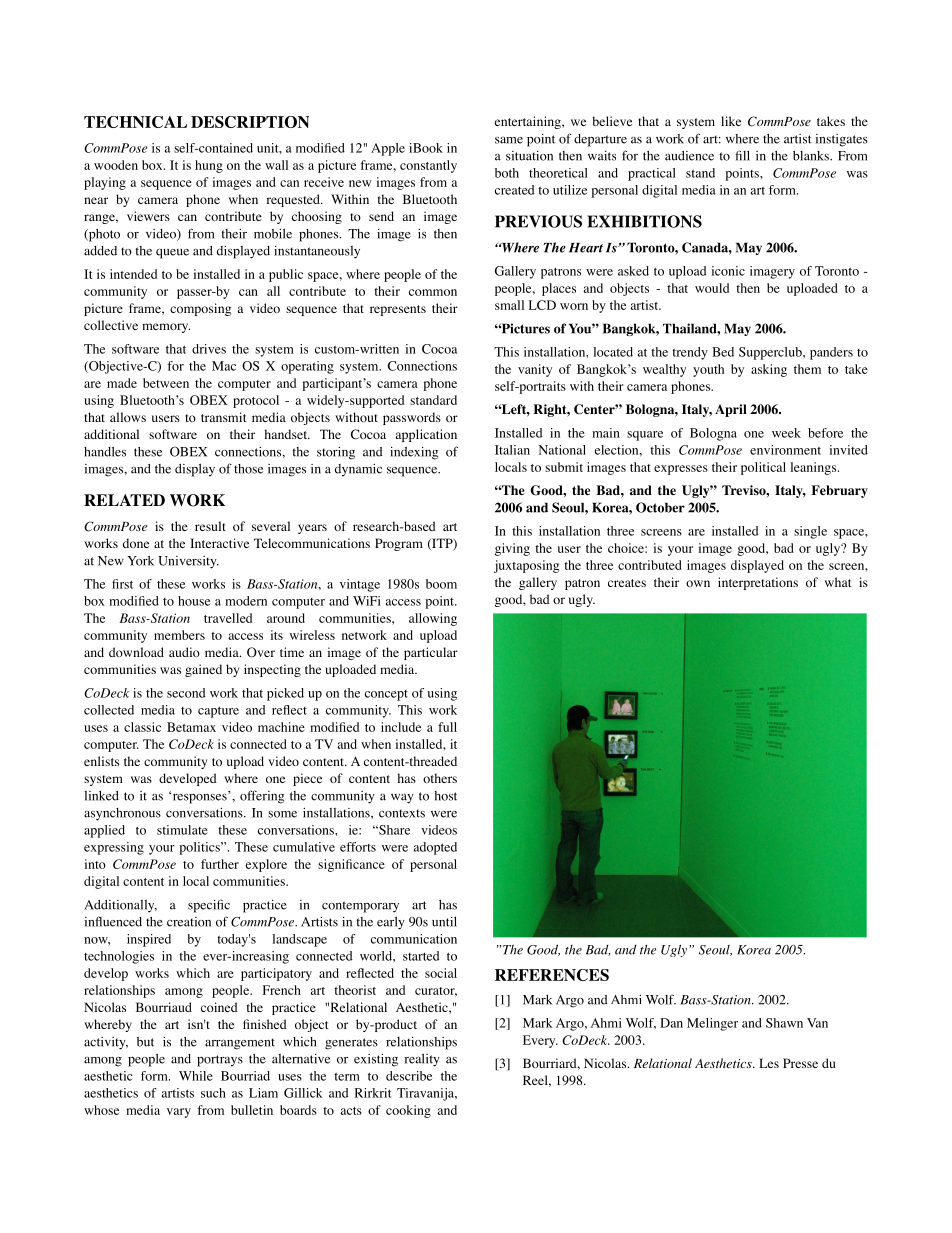 The image size is (952, 1233). Describe the element at coordinates (671, 1023) in the screenshot. I see `Dan` at that location.
